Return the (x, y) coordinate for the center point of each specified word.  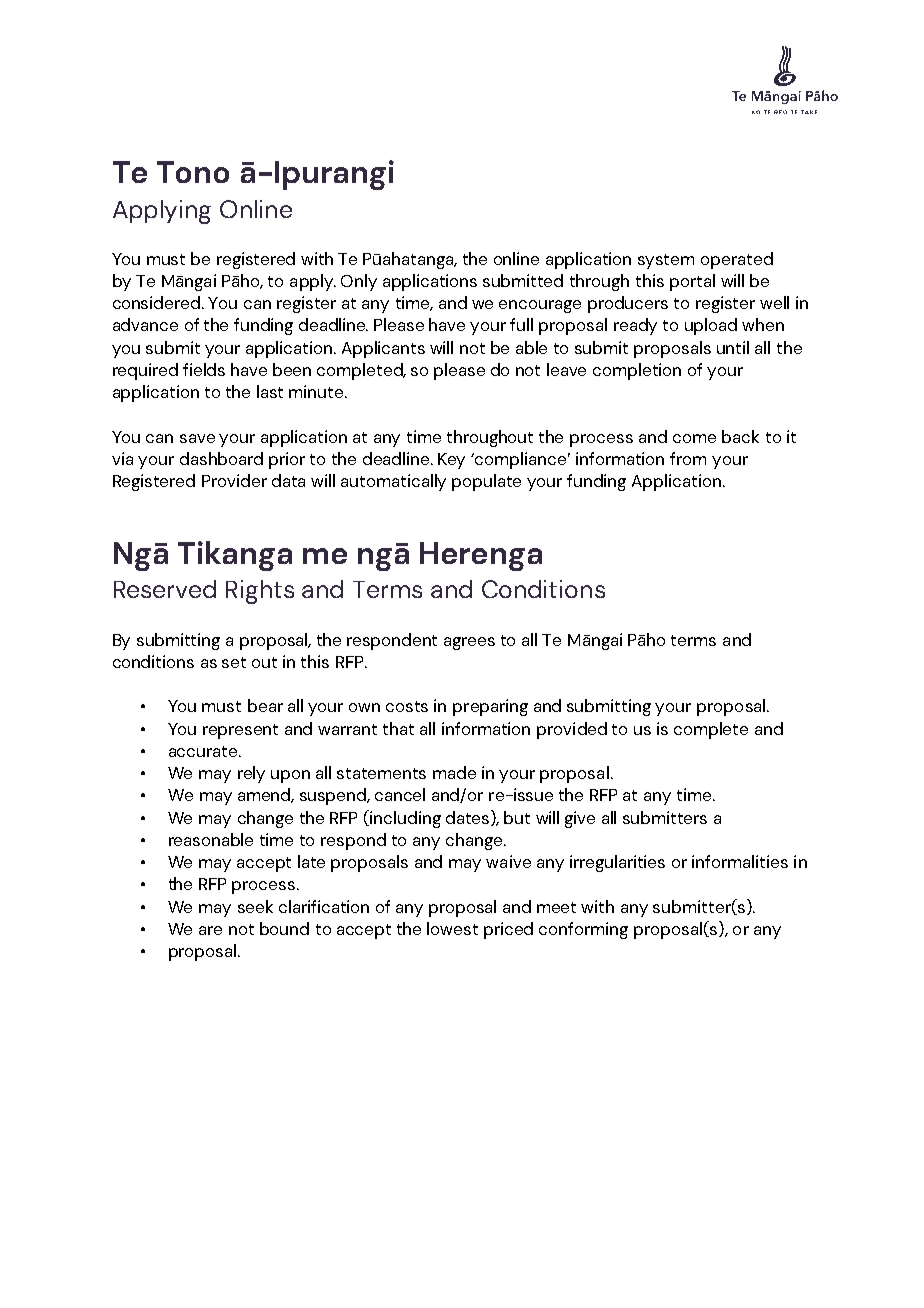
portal (692, 282)
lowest (452, 928)
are (210, 930)
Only (359, 282)
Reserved (165, 589)
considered (158, 302)
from (688, 458)
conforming (583, 930)
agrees (469, 643)
